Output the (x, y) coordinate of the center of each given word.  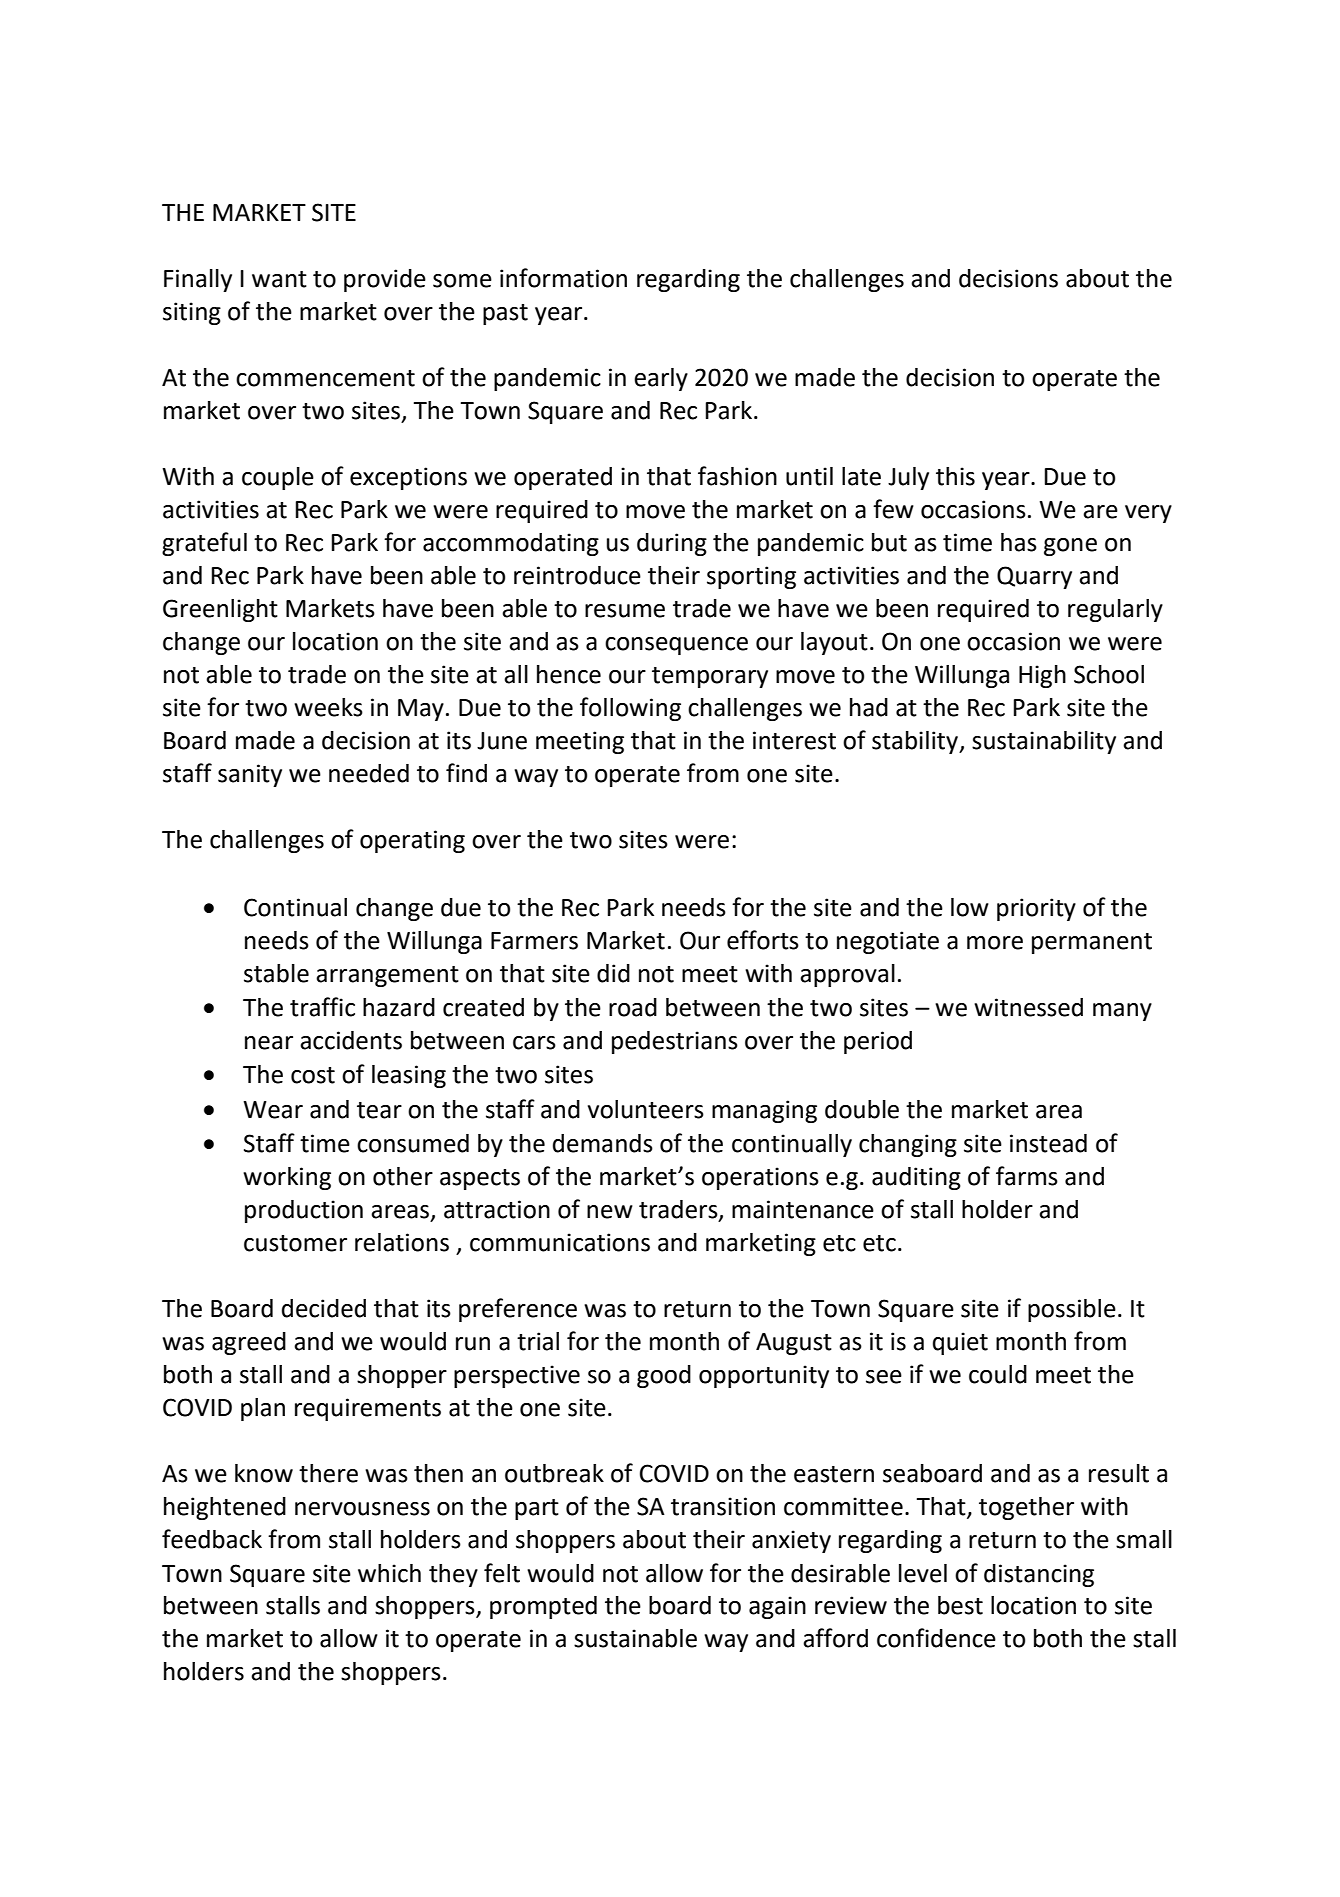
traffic (322, 1007)
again (777, 1607)
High (1042, 676)
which (389, 1573)
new (610, 1212)
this (955, 476)
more (995, 943)
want (279, 279)
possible (1072, 1310)
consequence (676, 646)
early (661, 379)
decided (324, 1308)
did (613, 973)
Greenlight (220, 610)
